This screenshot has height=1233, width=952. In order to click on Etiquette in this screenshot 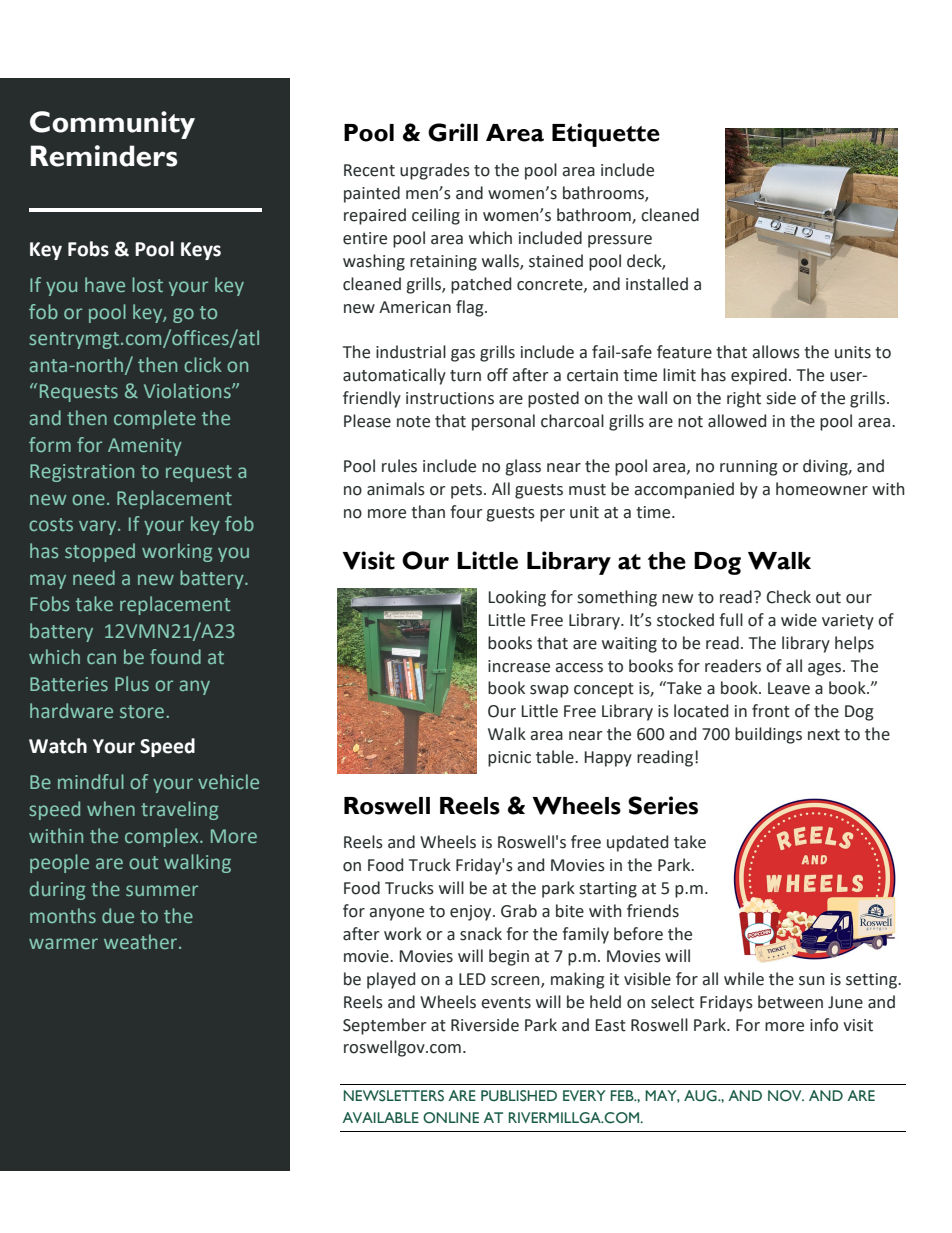, I will do `click(606, 135)`.
